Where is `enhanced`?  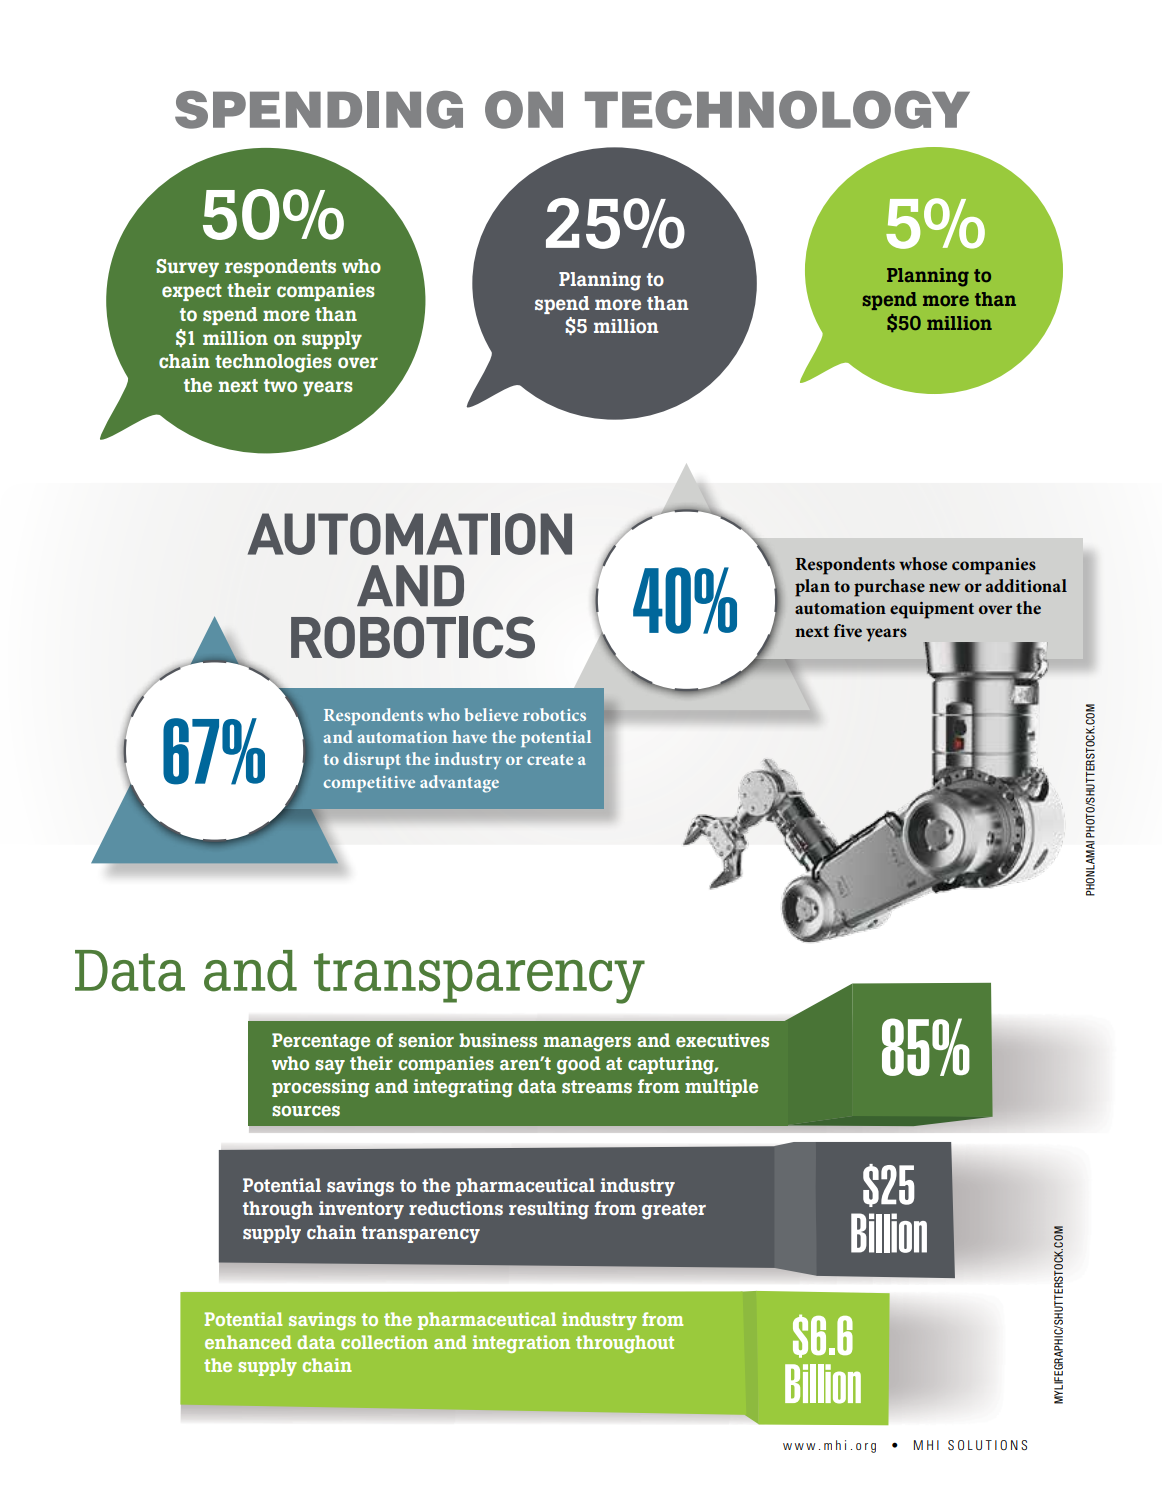
enhanced is located at coordinates (248, 1342).
